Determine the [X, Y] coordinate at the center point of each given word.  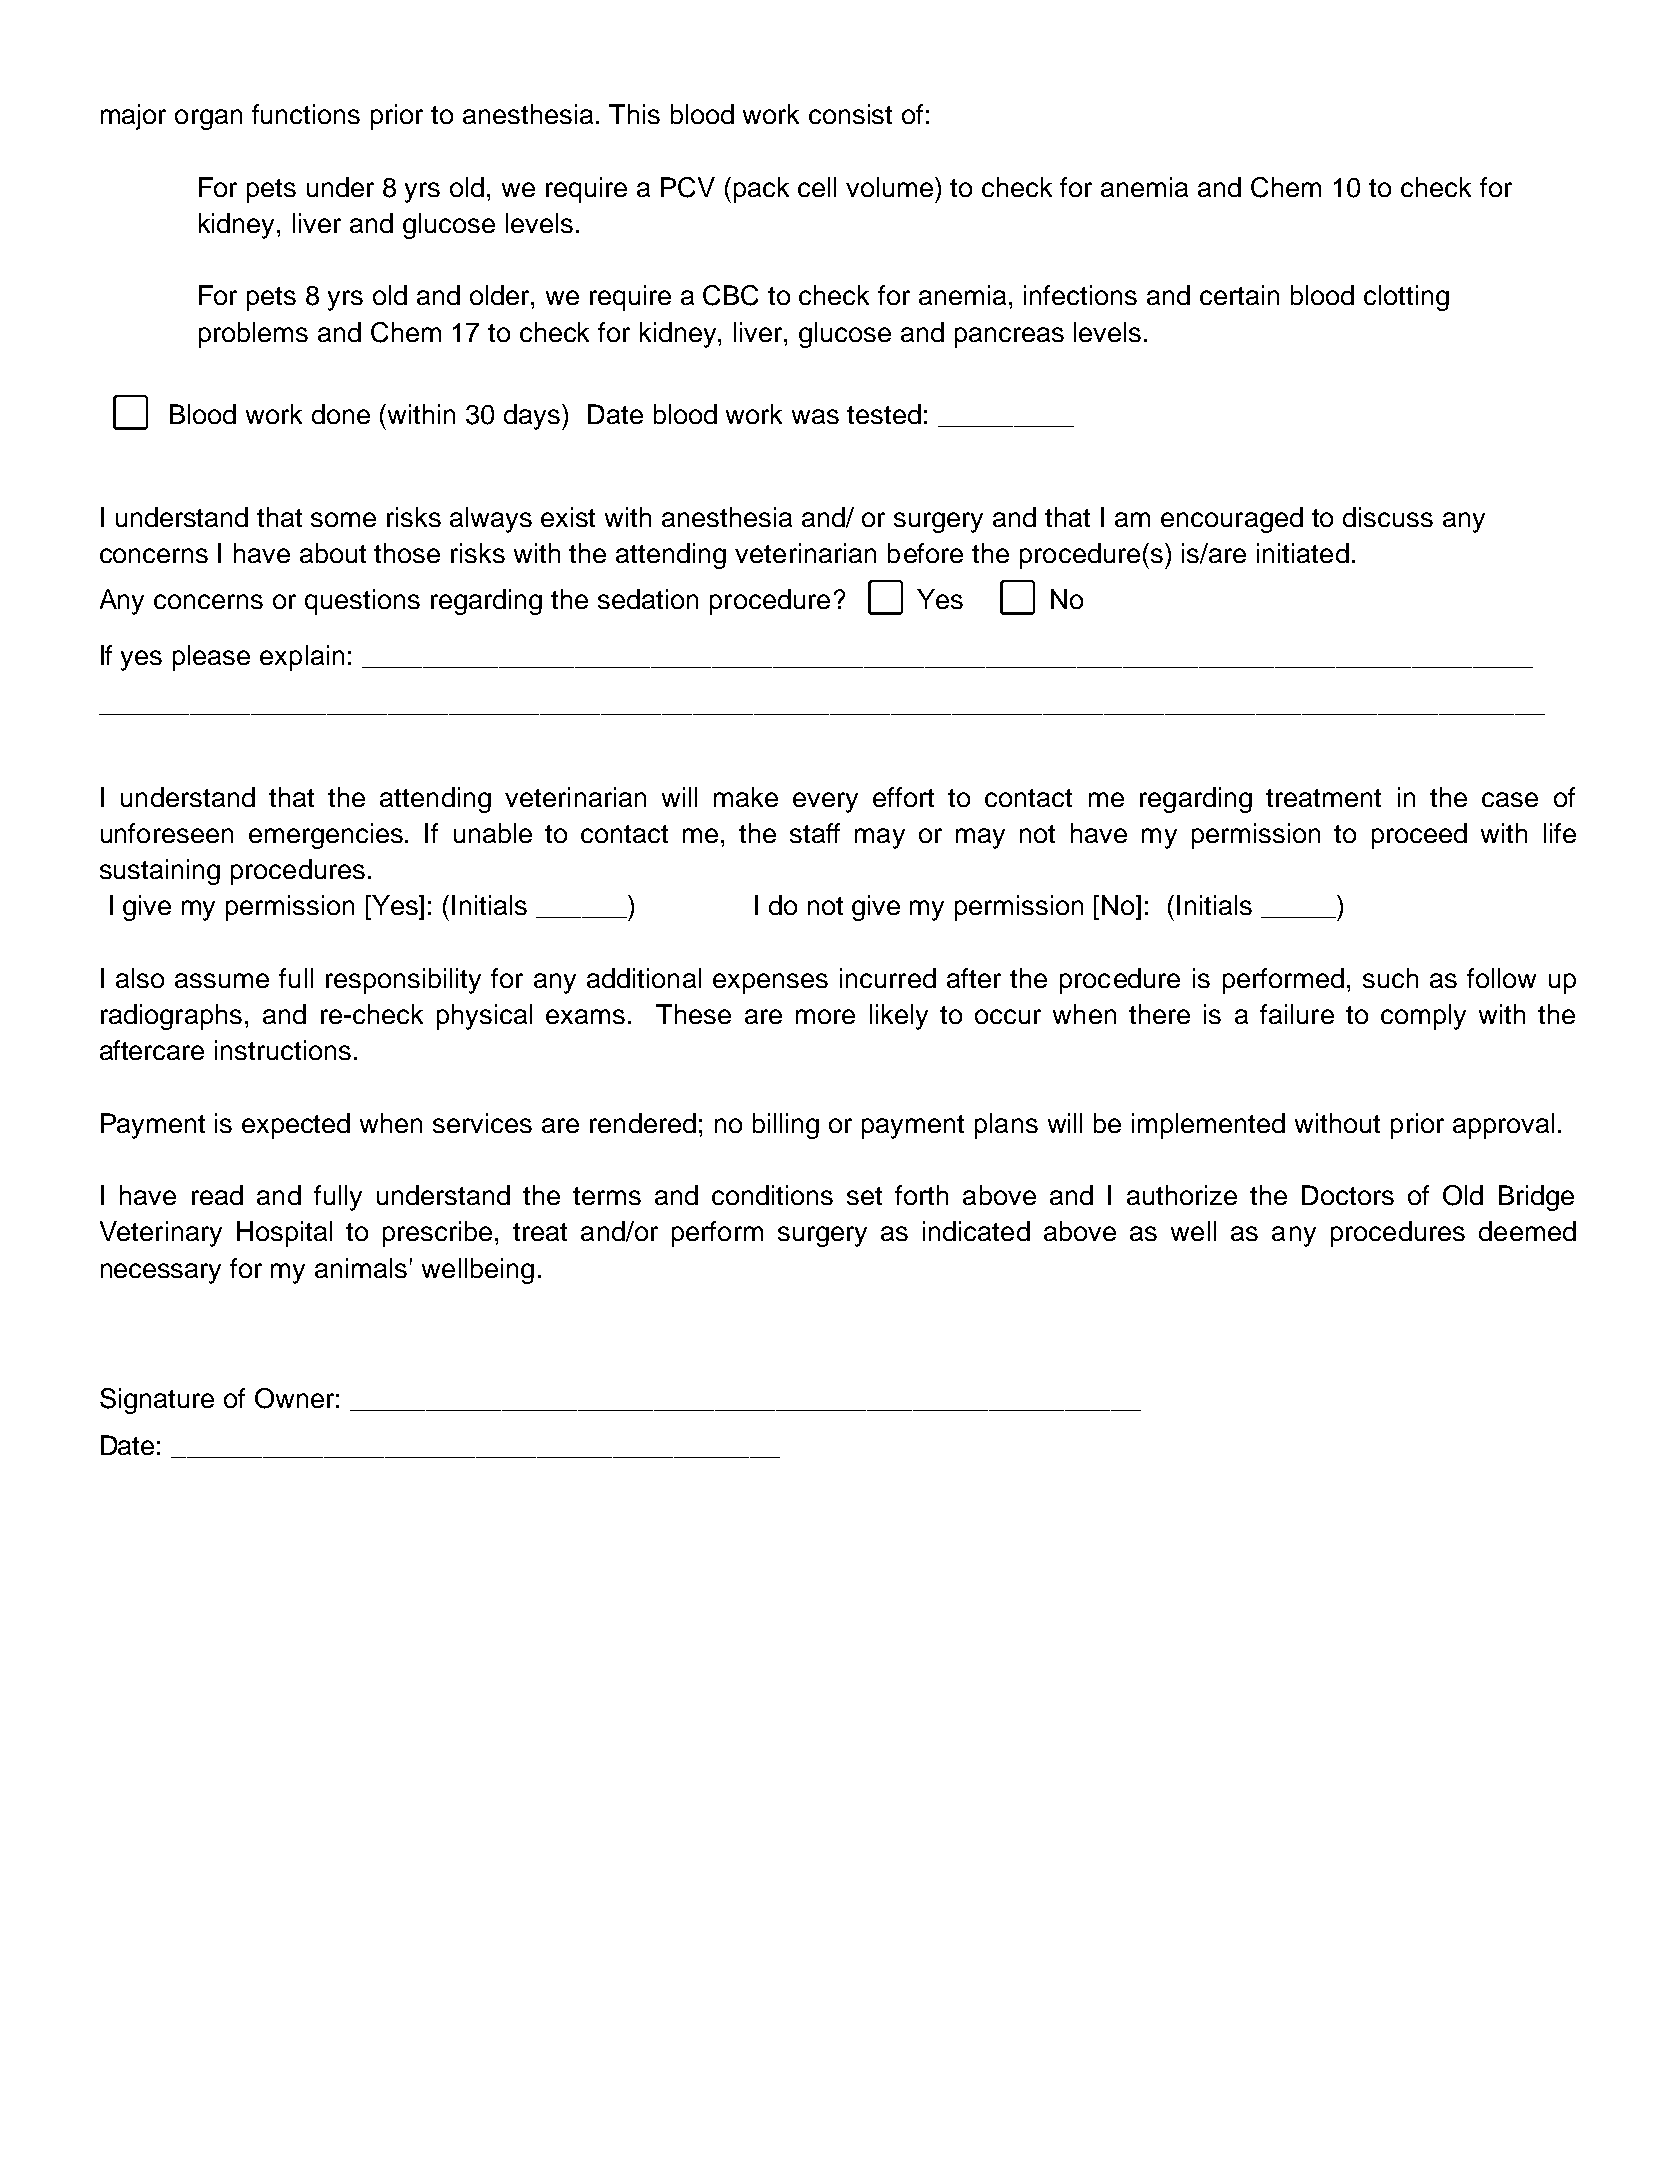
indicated [976, 1231]
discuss [1388, 517]
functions [306, 114]
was [815, 416]
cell [817, 187]
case [1510, 799]
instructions [283, 1050]
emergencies [327, 836]
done [341, 414]
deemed [1527, 1231]
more [825, 1016]
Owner [294, 1398]
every [825, 802]
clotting [1406, 298]
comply [1423, 1017]
